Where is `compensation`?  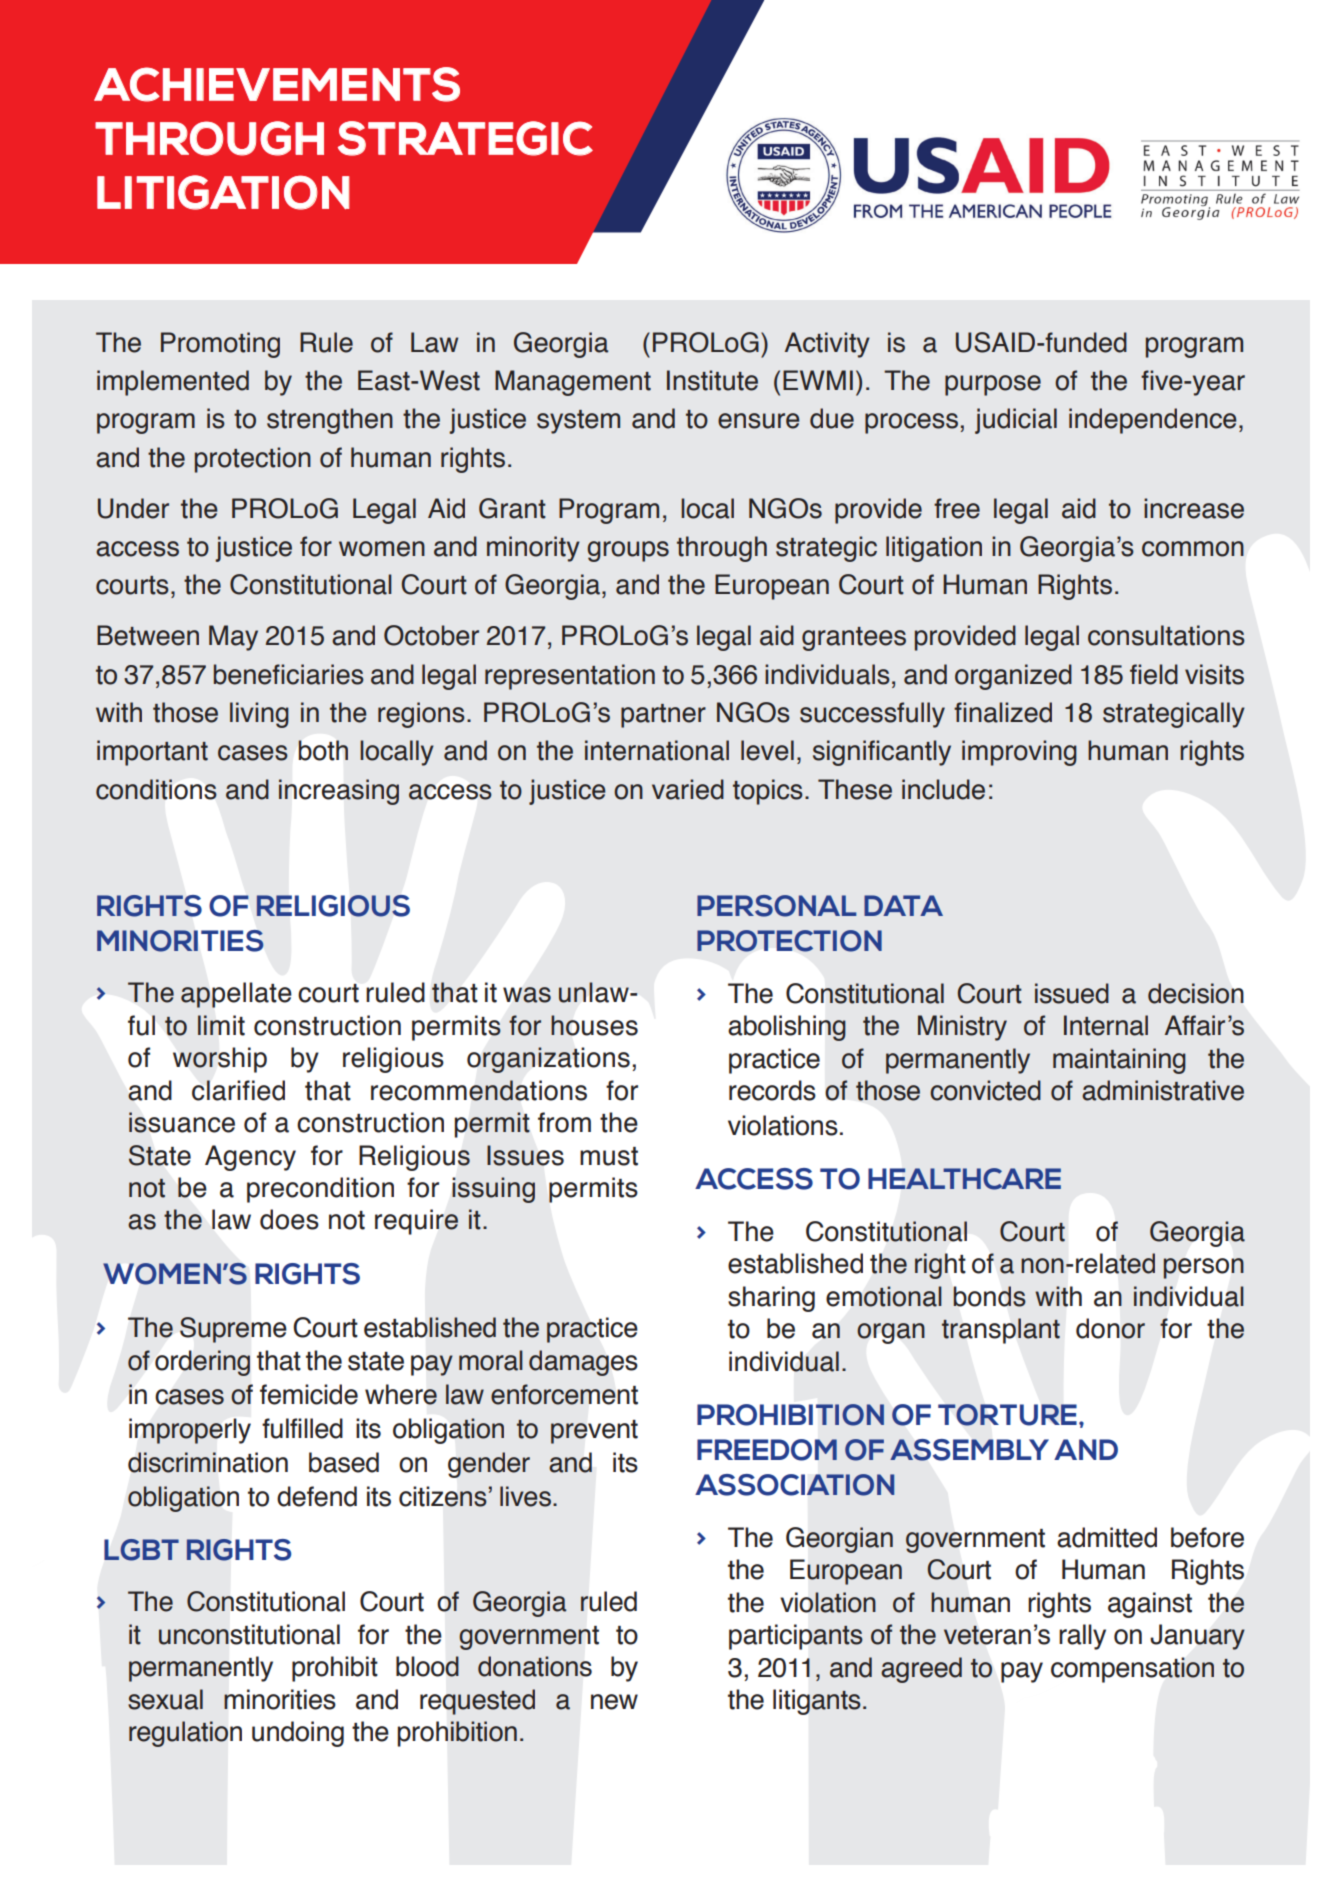 compensation is located at coordinates (1132, 1670).
